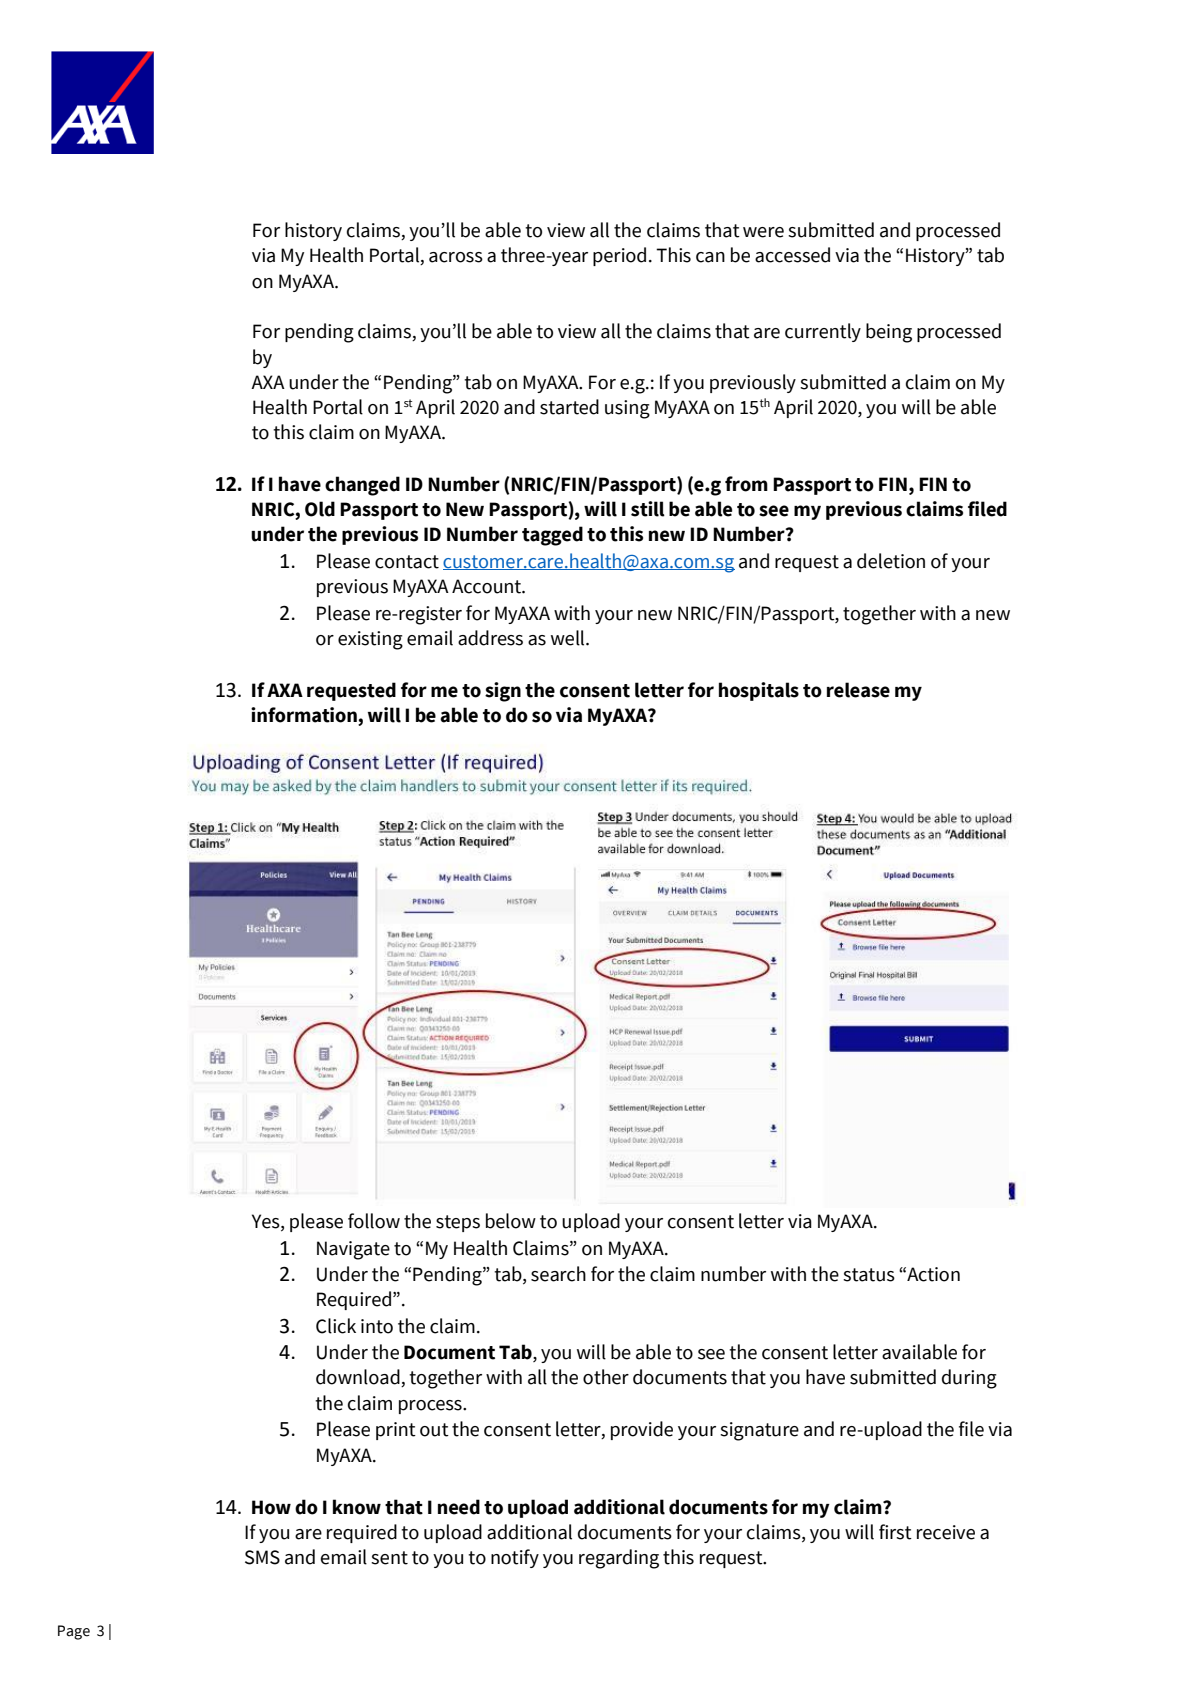 The width and height of the document is (1196, 1691). Describe the element at coordinates (792, 255) in the document. I see `accessed` at that location.
